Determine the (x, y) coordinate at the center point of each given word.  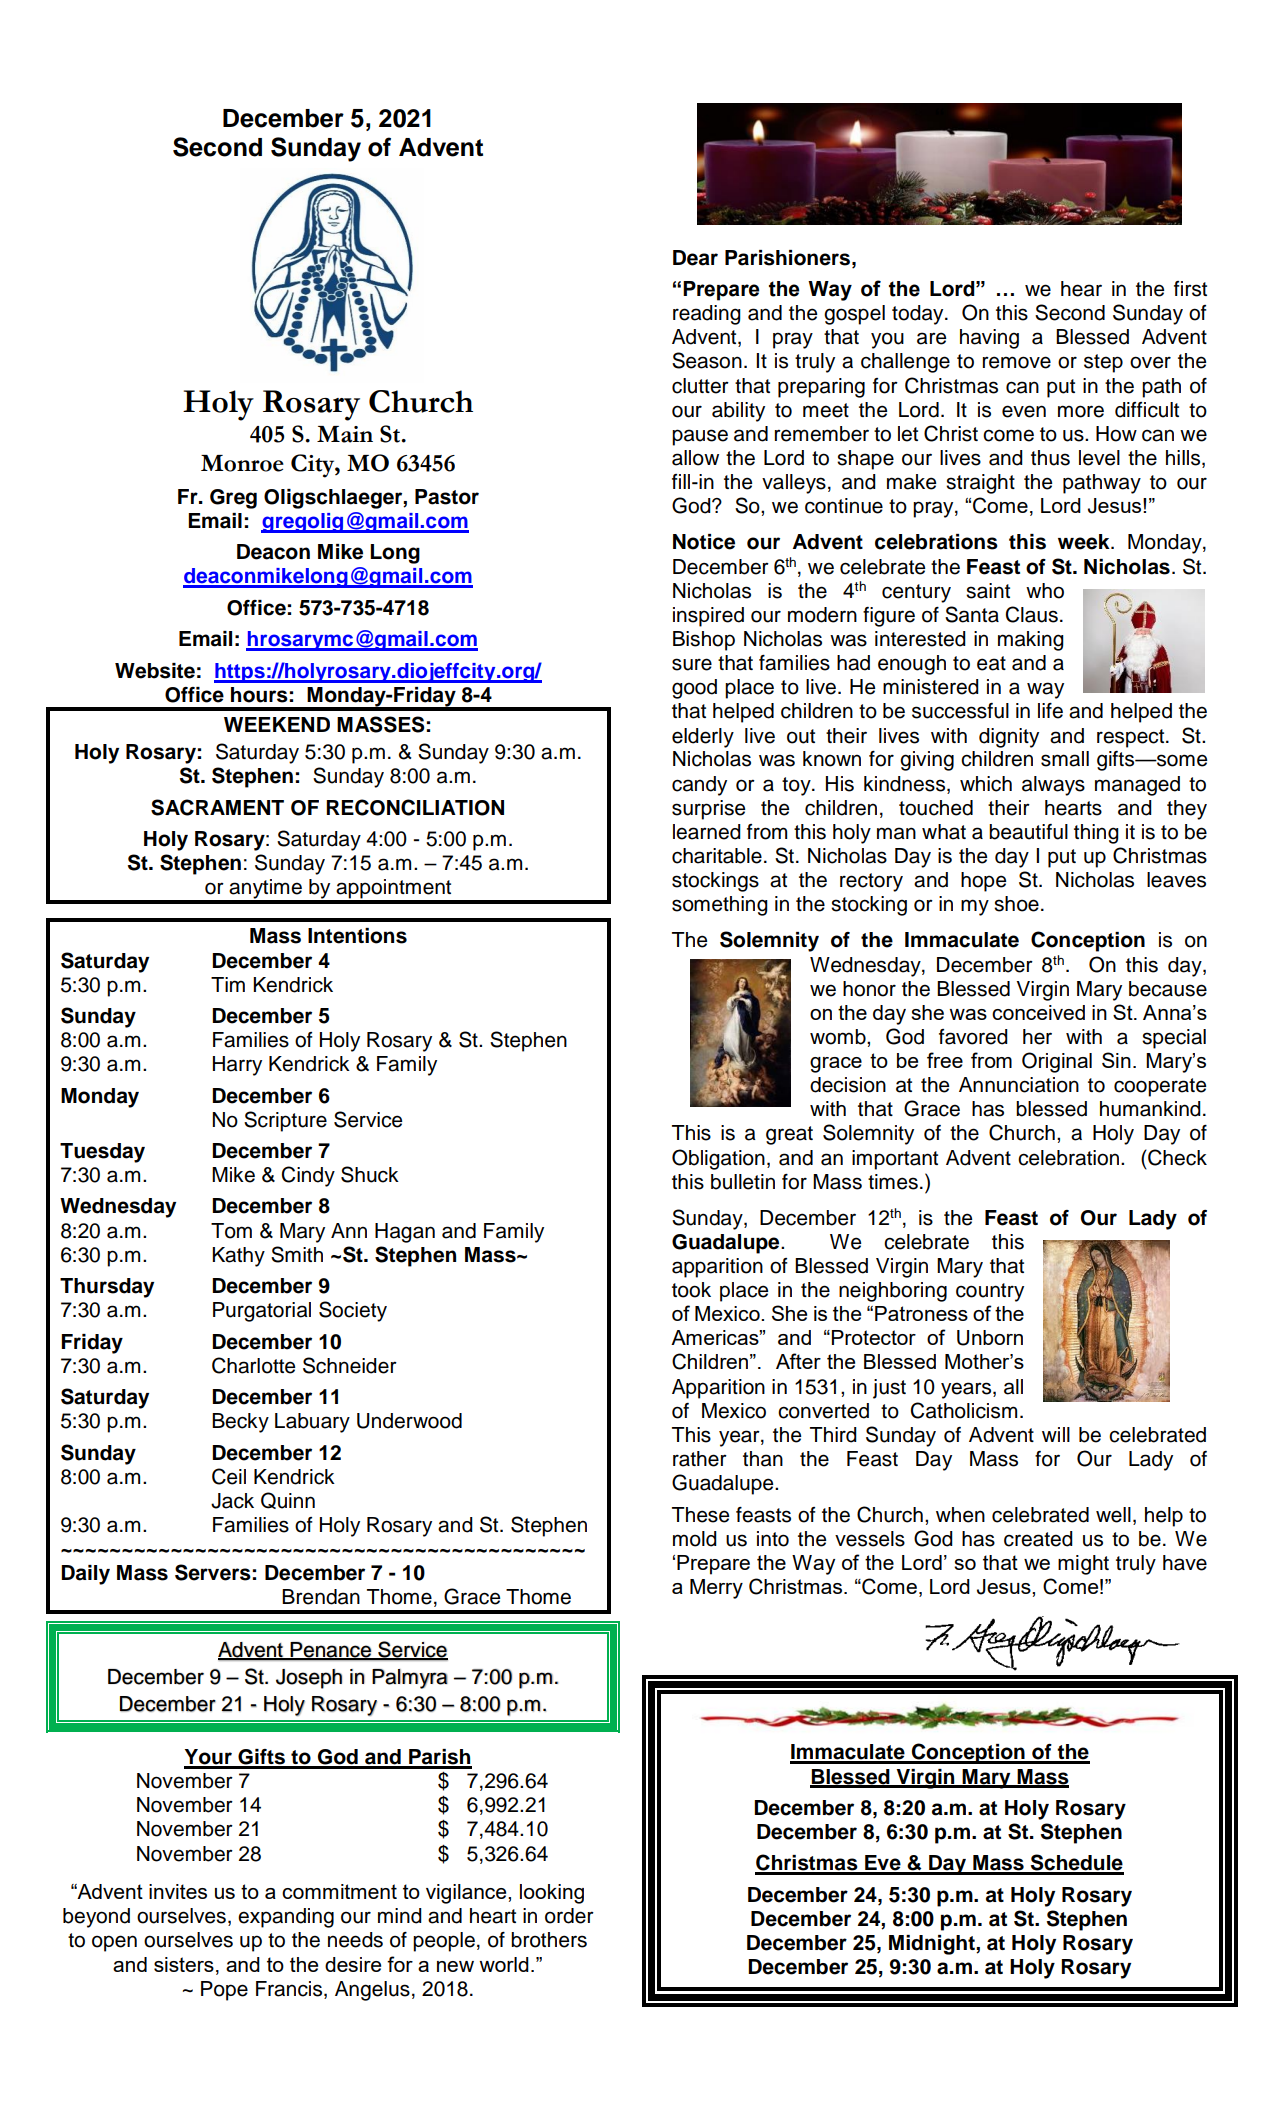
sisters (184, 1964)
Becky (240, 1423)
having (989, 339)
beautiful (1028, 832)
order (569, 1916)
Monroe (242, 463)
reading (707, 315)
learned (707, 832)
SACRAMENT (217, 807)
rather (700, 1459)
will (1056, 1434)
